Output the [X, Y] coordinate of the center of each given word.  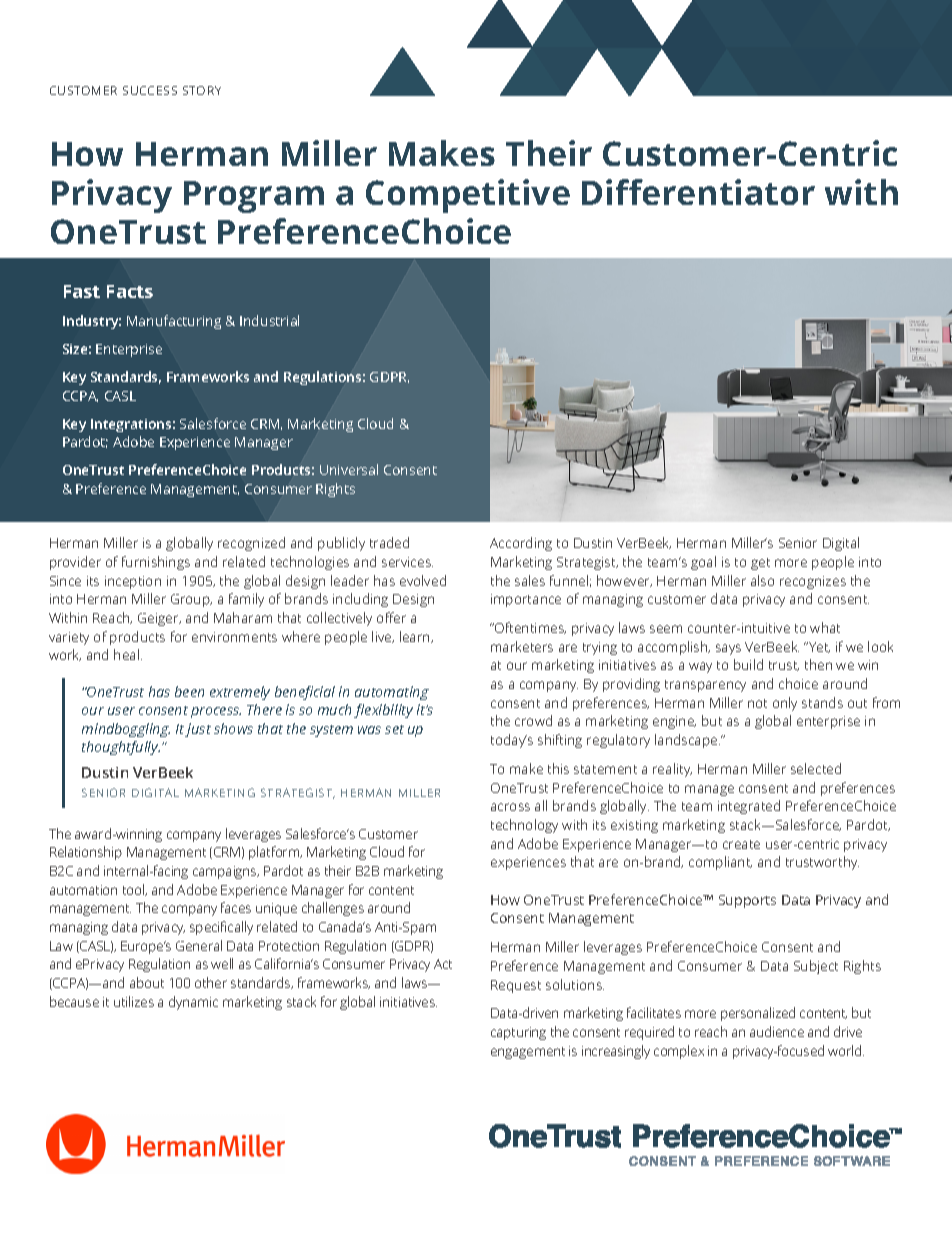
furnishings [156, 563]
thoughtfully [121, 748]
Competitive [468, 196]
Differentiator [698, 192]
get [760, 564]
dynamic [193, 1003]
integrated [749, 807]
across [510, 807]
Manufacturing [174, 322]
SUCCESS [150, 90]
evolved [423, 580]
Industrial [269, 320]
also [762, 580]
